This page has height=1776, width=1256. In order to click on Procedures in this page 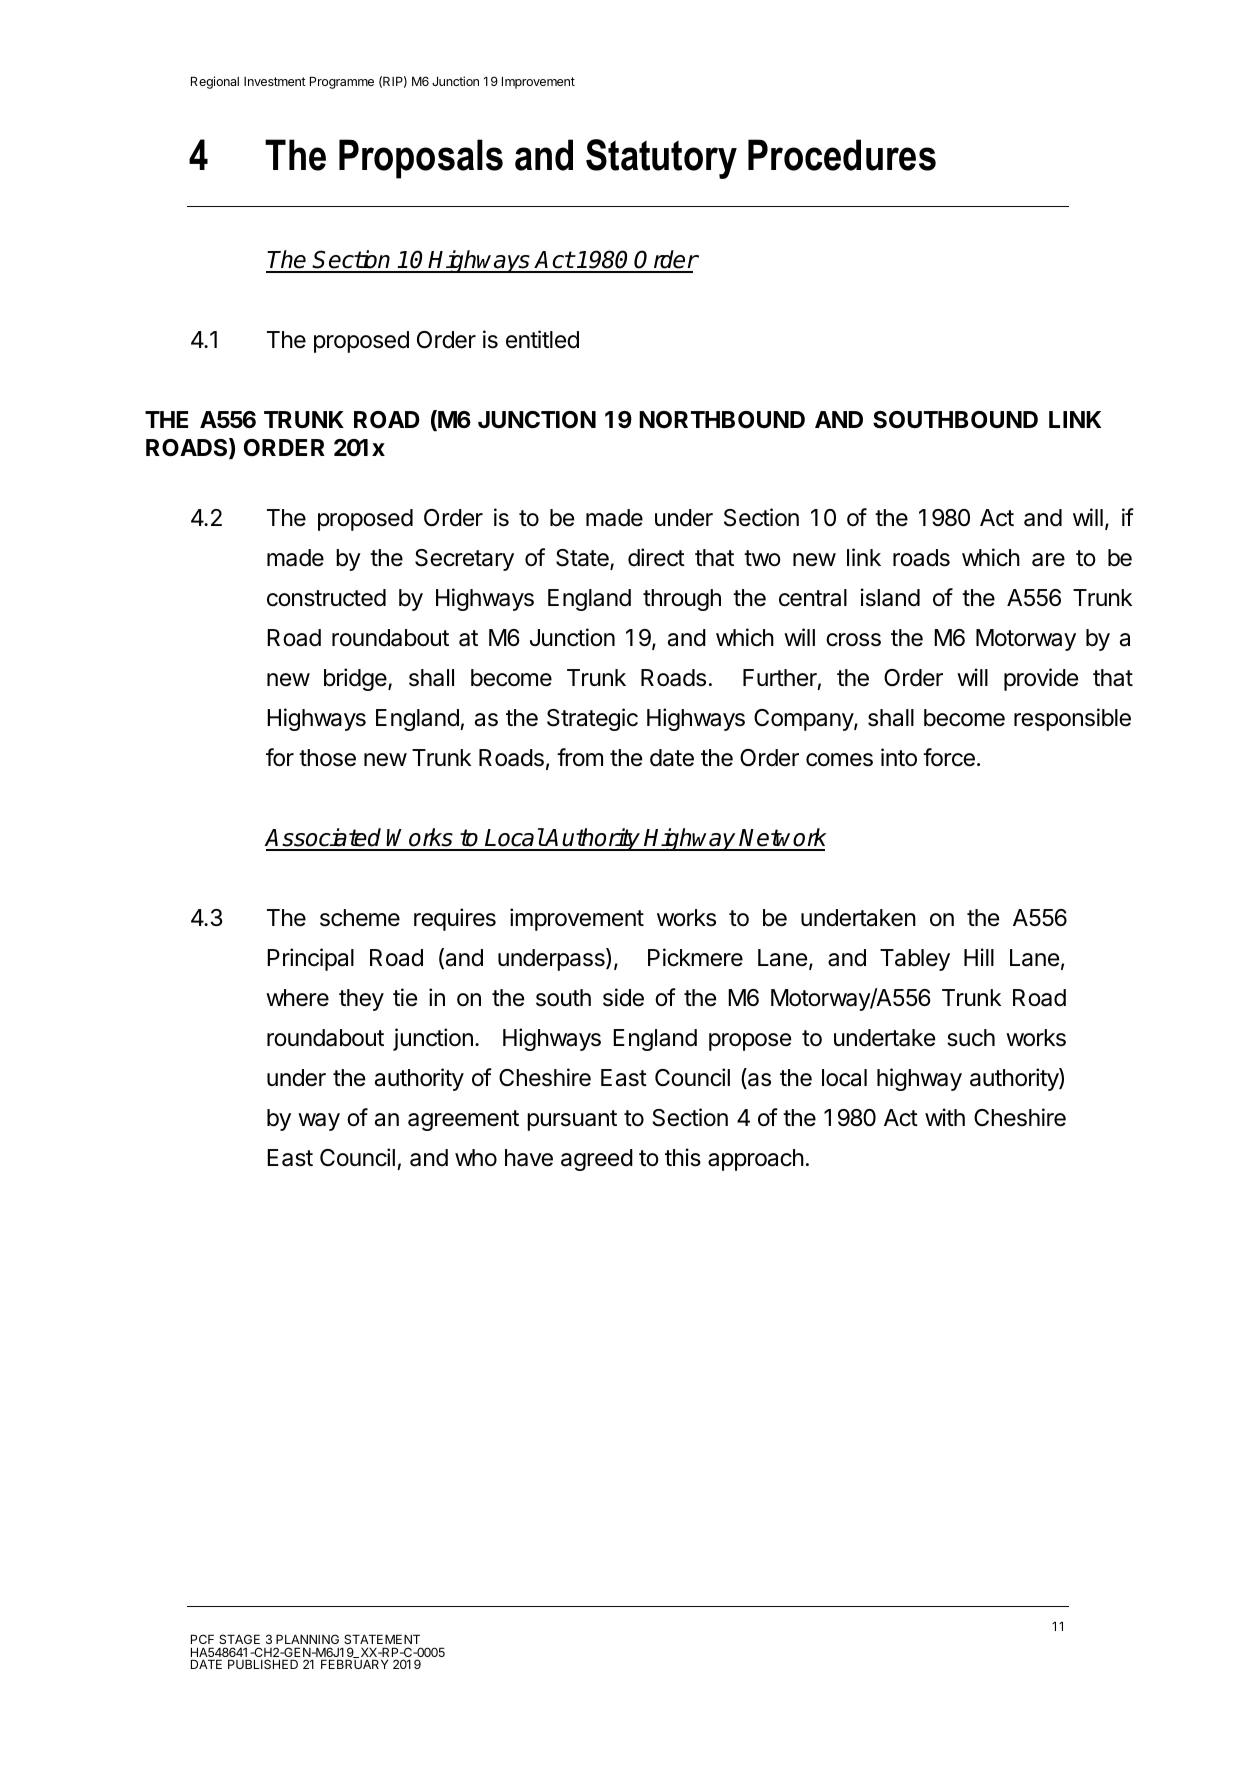, I will do `click(842, 155)`.
